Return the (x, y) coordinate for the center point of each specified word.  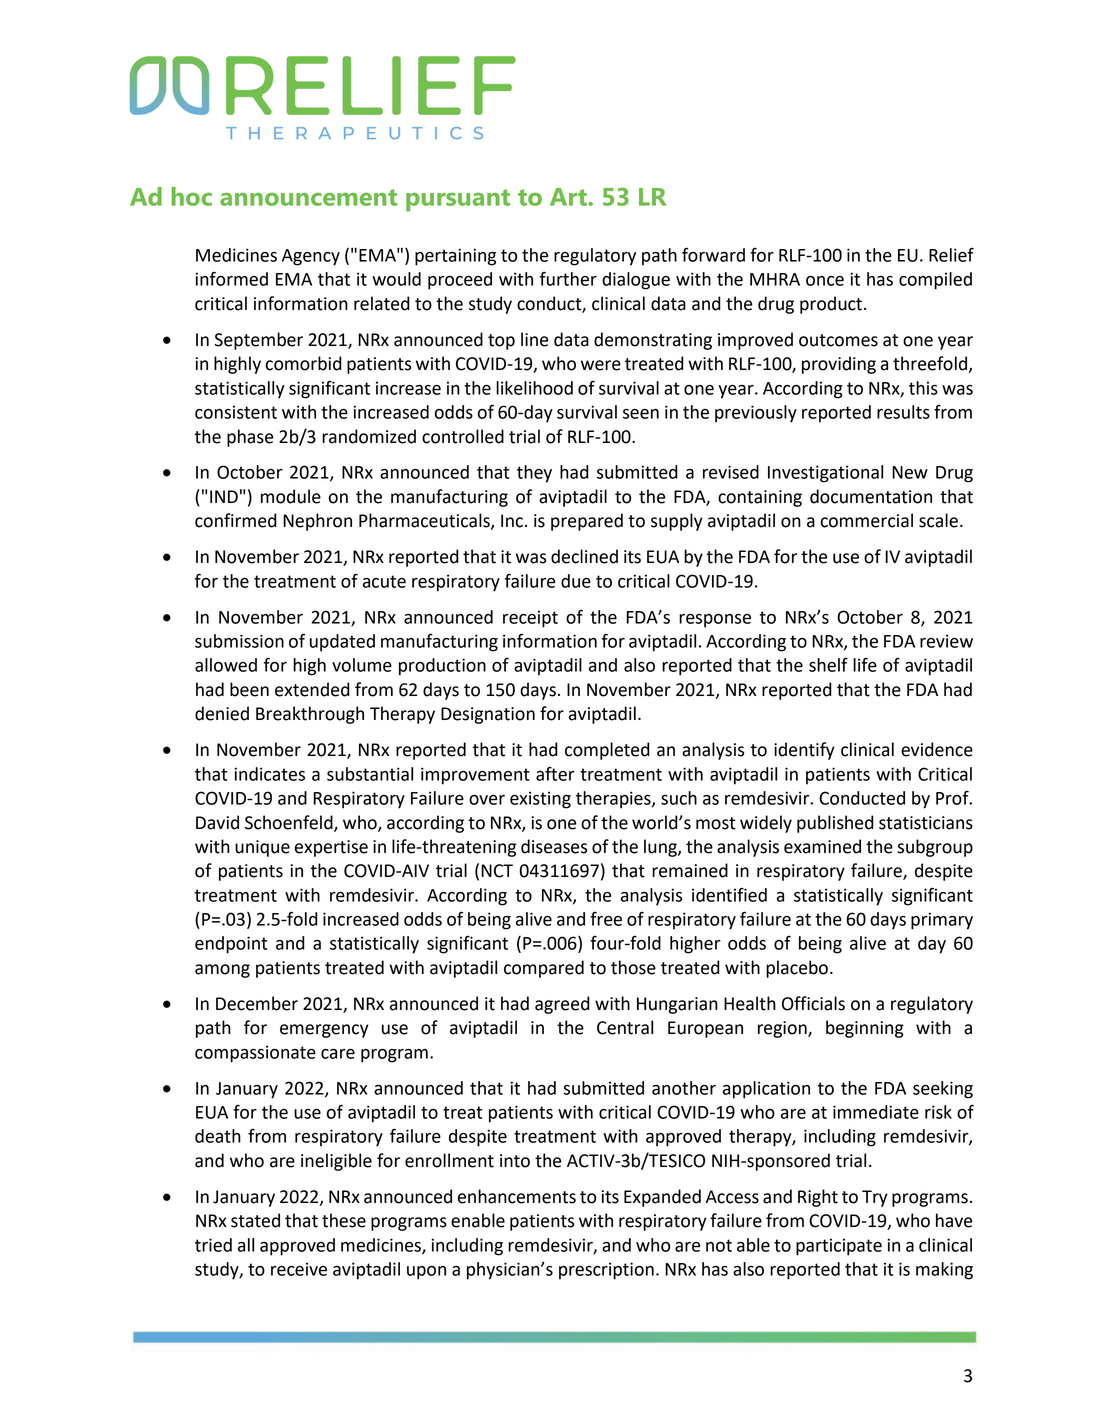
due (576, 581)
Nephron (317, 522)
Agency (311, 257)
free (606, 919)
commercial (867, 520)
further (568, 278)
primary (942, 921)
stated (255, 1220)
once (825, 281)
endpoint (231, 945)
